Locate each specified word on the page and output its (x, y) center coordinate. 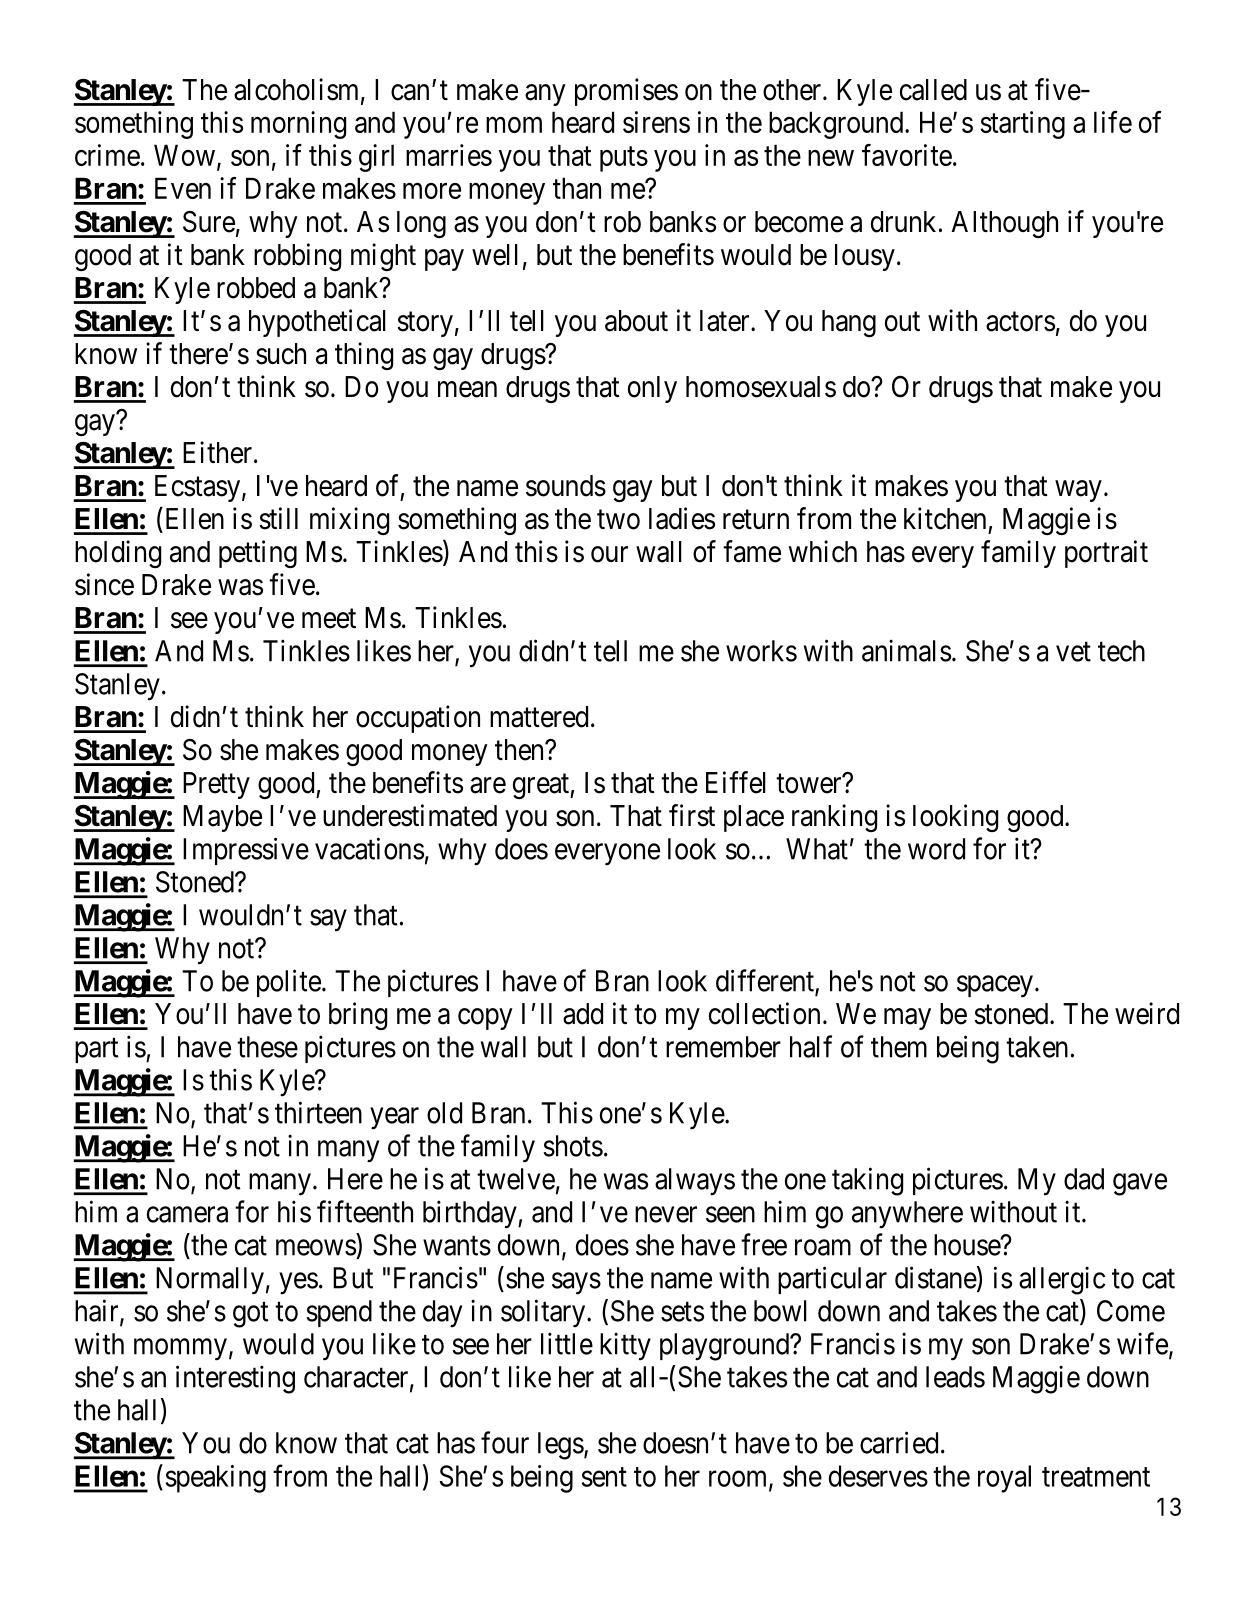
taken (1037, 1047)
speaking (216, 1479)
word (936, 849)
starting (1022, 125)
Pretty (216, 785)
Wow (184, 155)
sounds (566, 486)
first (692, 815)
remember (723, 1047)
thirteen (318, 1112)
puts (624, 159)
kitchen (945, 518)
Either (217, 452)
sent (604, 1477)
